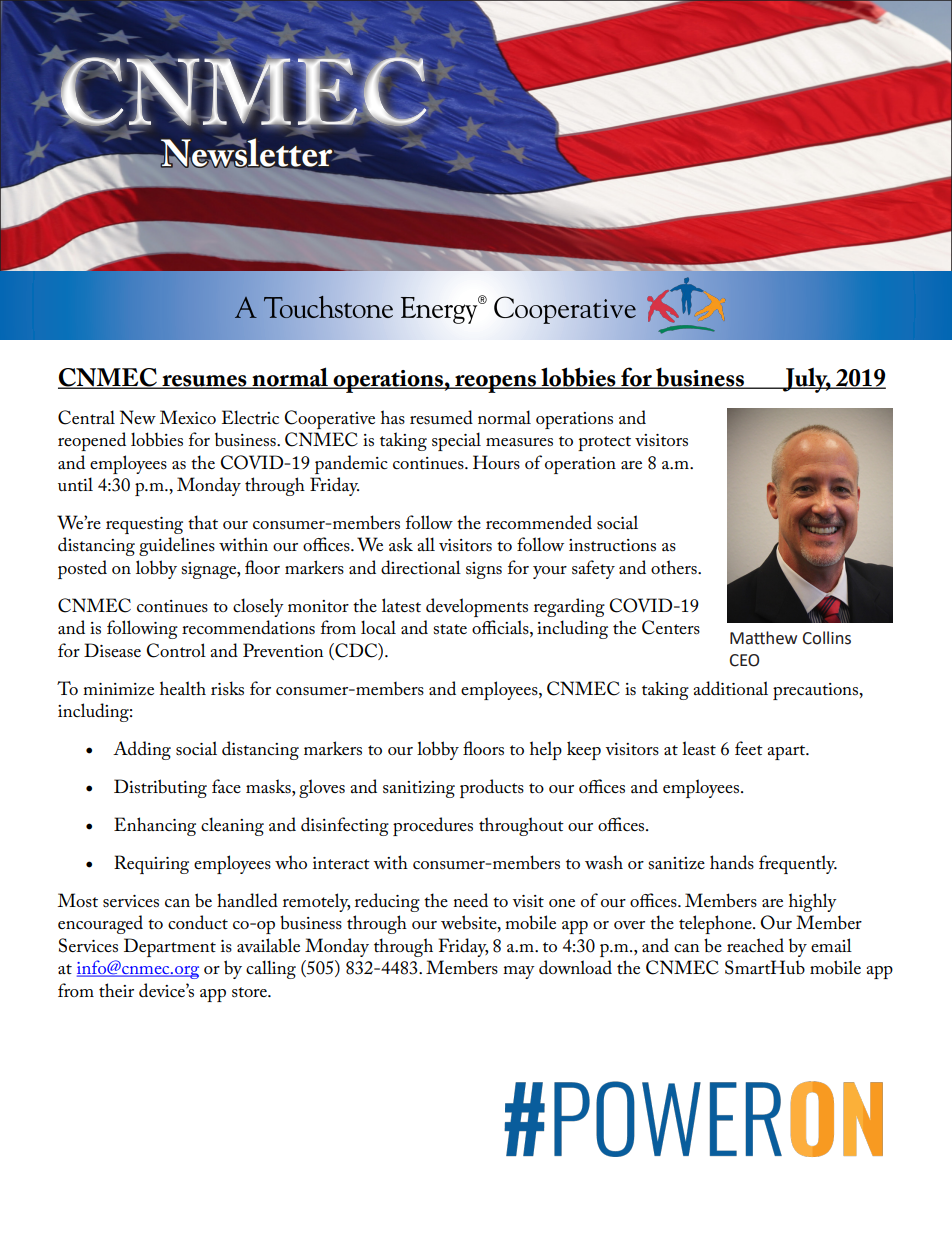 This image has height=1233, width=952. I want to click on protect, so click(604, 443).
